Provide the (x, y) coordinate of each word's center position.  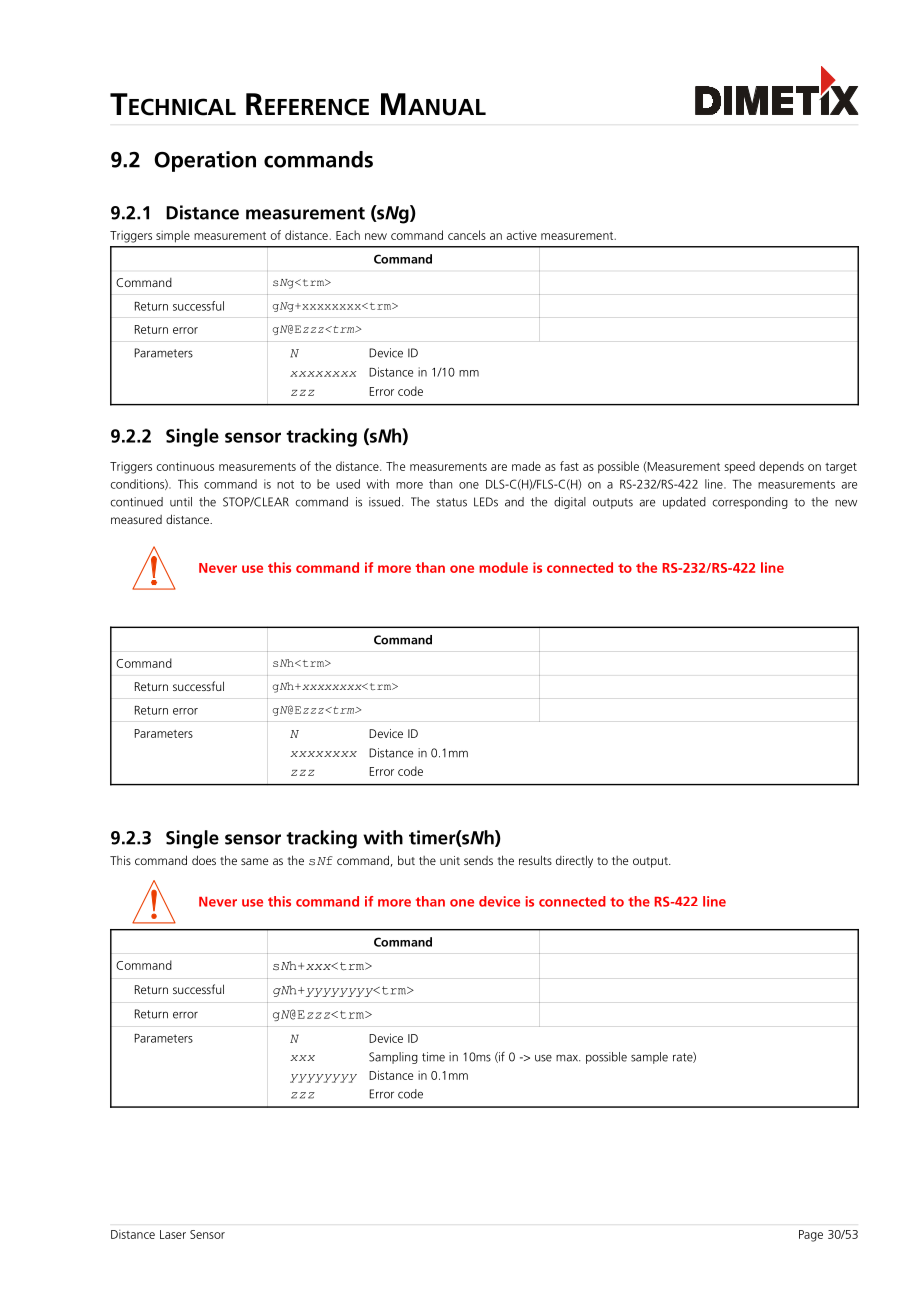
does (204, 860)
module (503, 567)
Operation (205, 161)
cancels (467, 235)
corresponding (750, 503)
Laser (173, 1234)
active (522, 235)
